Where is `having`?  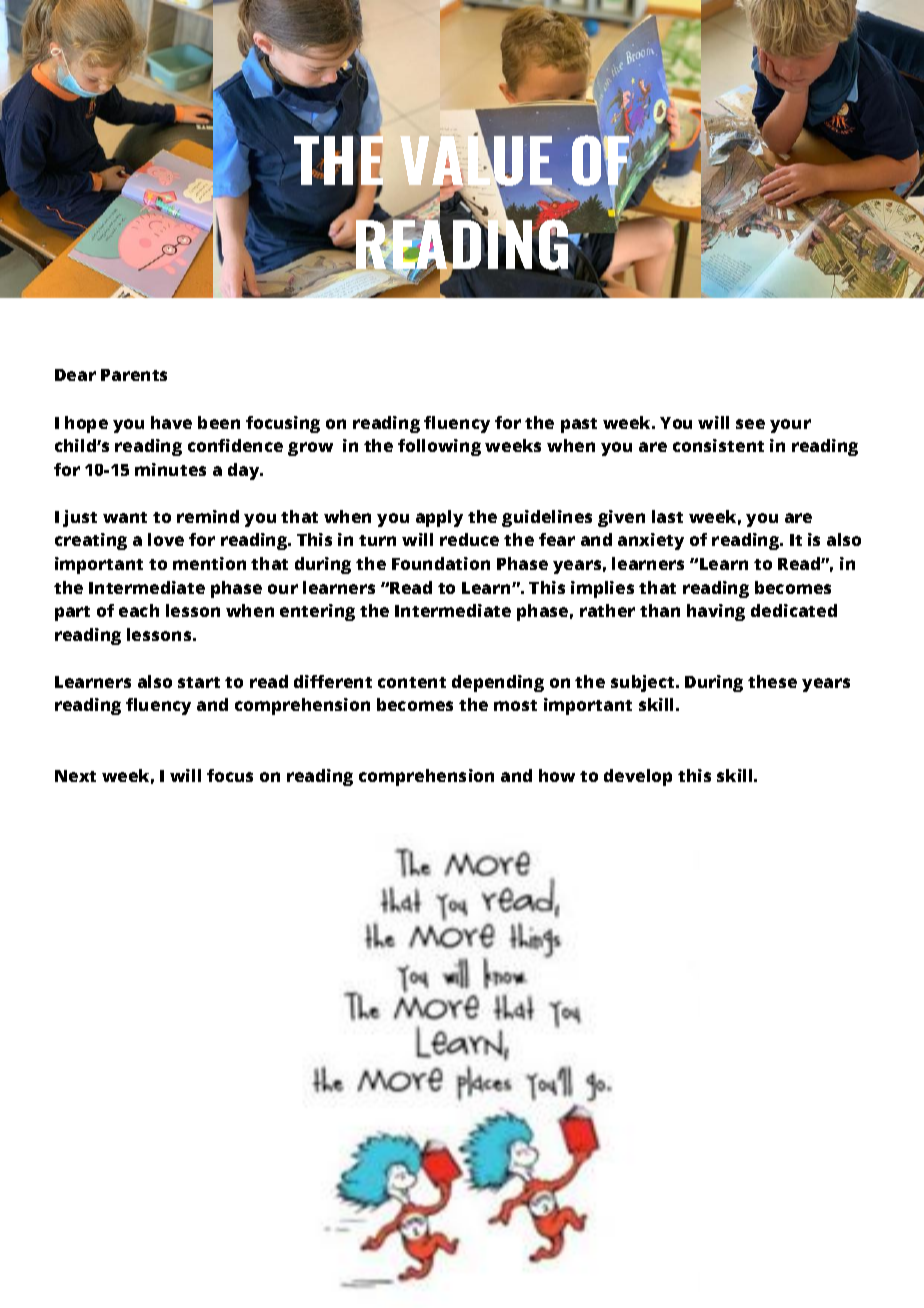
having is located at coordinates (716, 612).
